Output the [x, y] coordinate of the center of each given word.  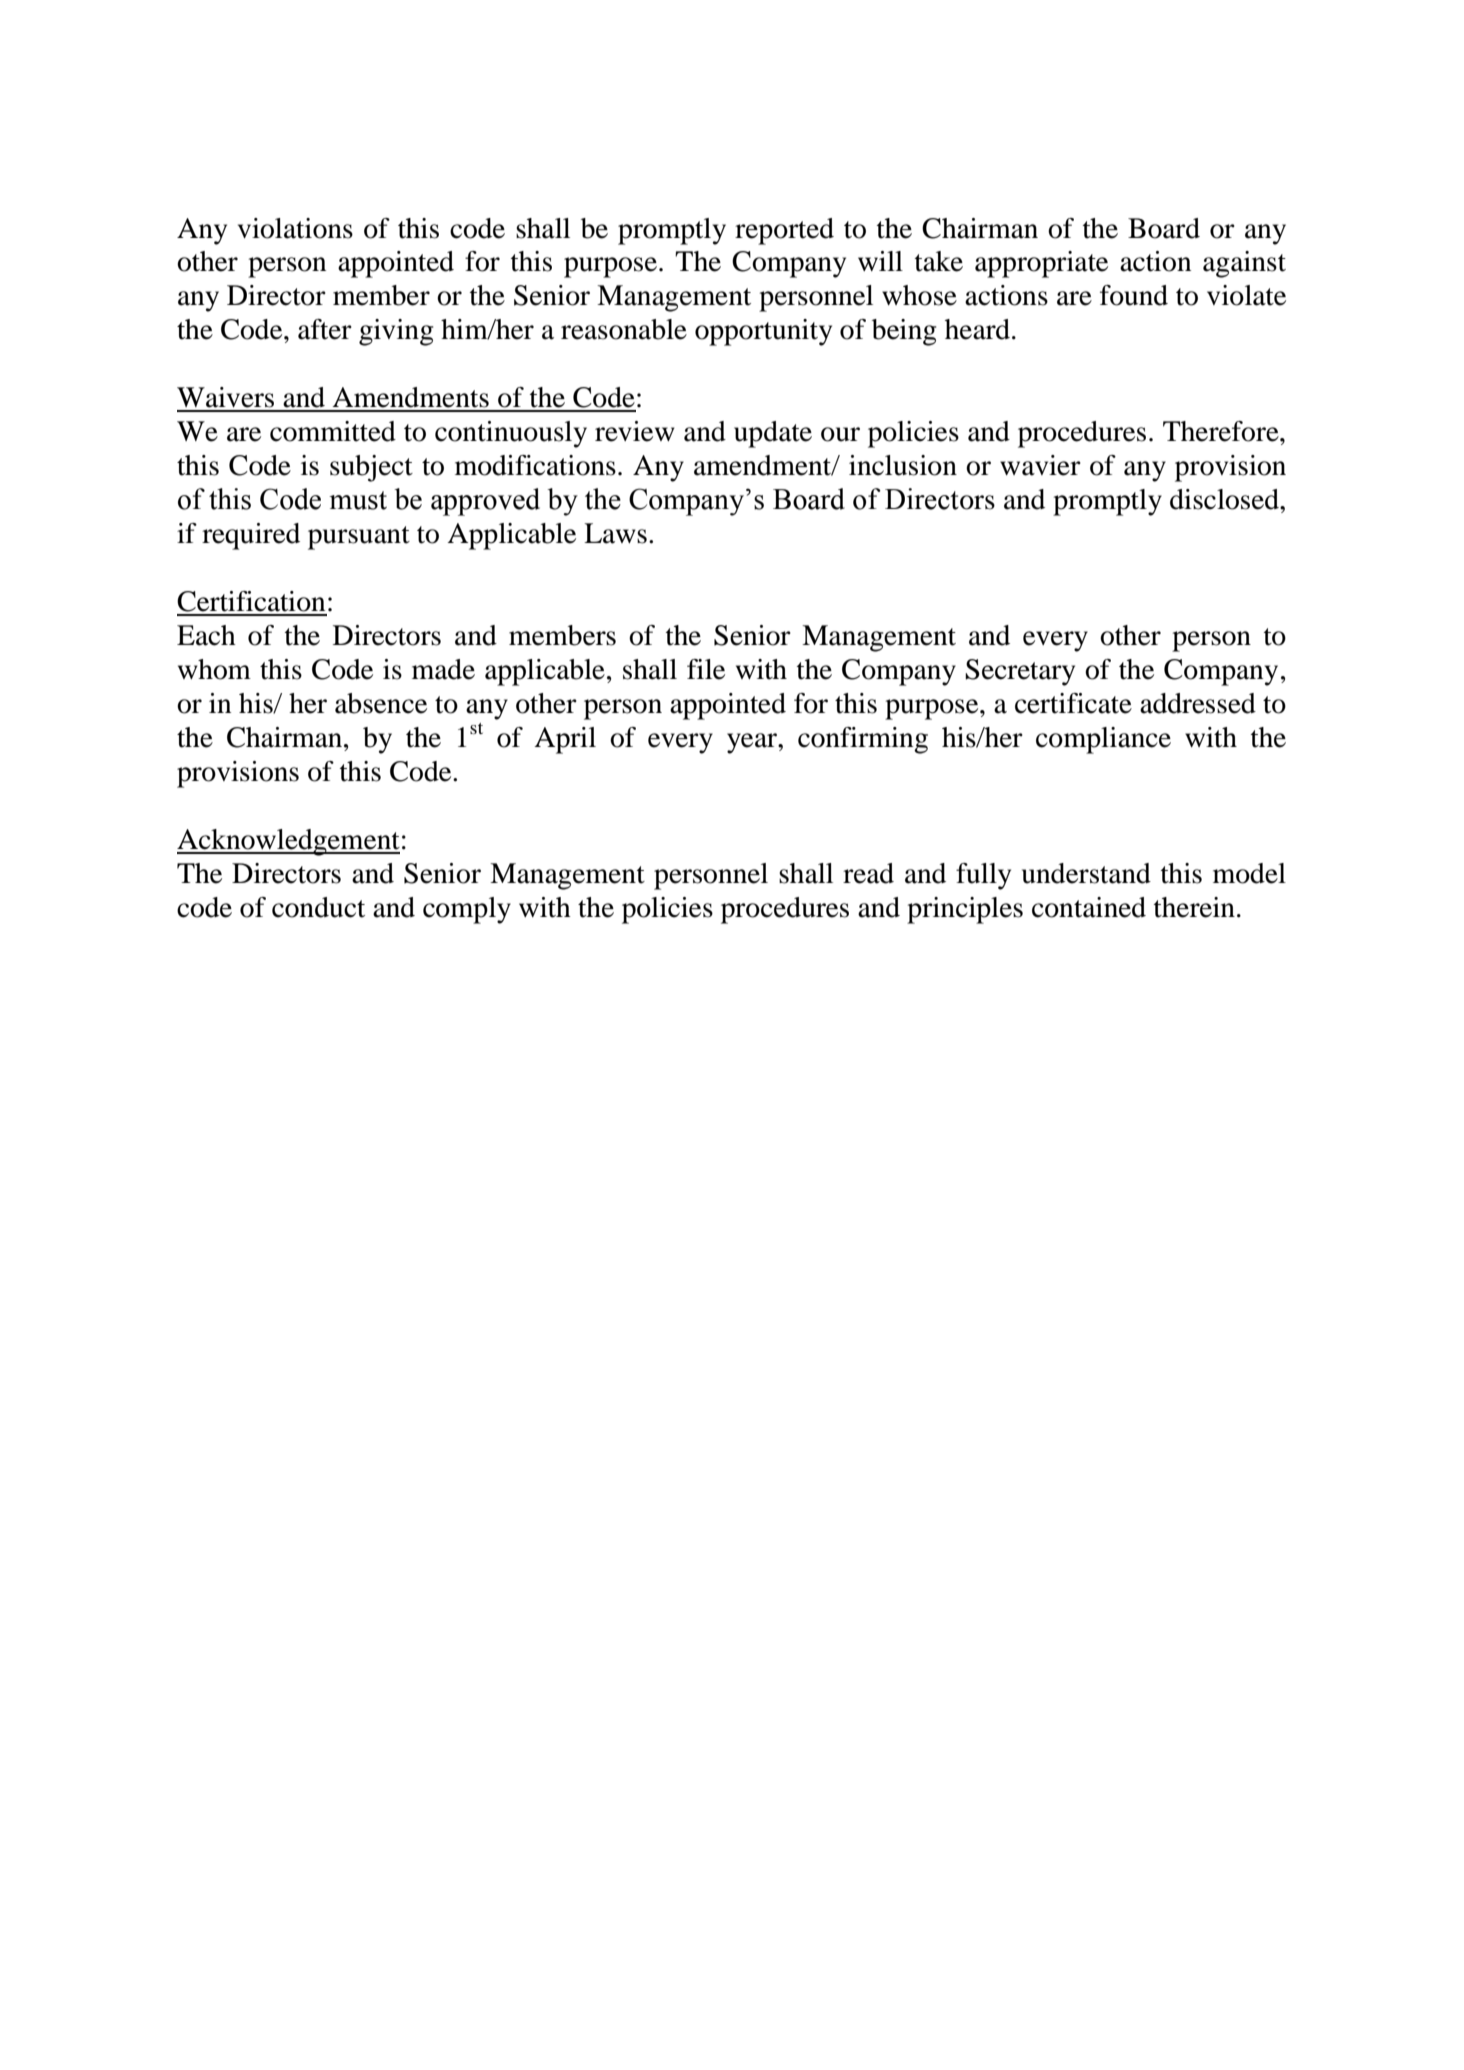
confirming [863, 740]
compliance [1103, 740]
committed [333, 431]
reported [784, 231]
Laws [615, 533]
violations [295, 228]
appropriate [1041, 264]
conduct [318, 907]
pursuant [359, 538]
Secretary [1020, 672]
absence [381, 703]
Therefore [1222, 431]
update [773, 434]
